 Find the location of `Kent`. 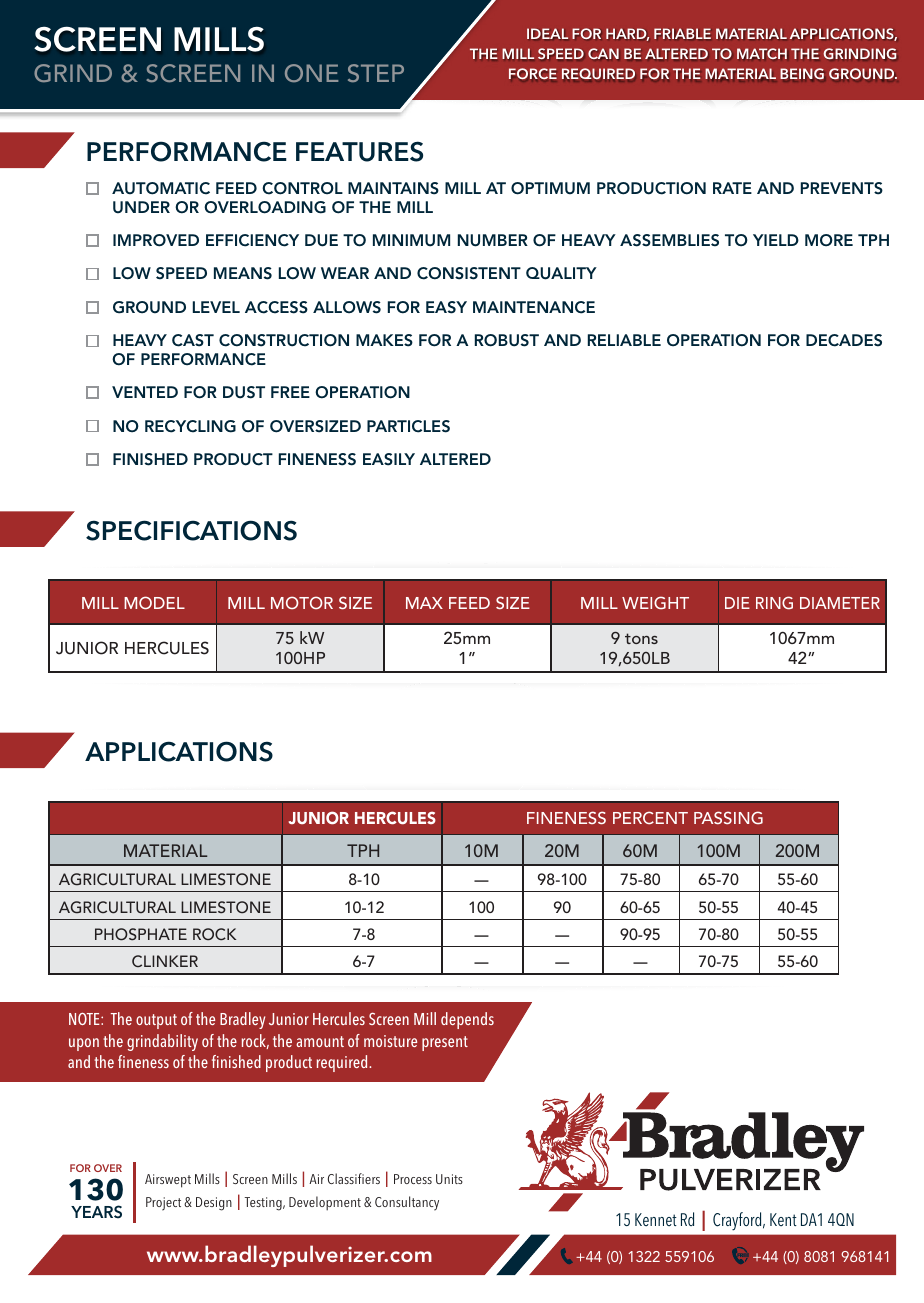

Kent is located at coordinates (783, 1219).
